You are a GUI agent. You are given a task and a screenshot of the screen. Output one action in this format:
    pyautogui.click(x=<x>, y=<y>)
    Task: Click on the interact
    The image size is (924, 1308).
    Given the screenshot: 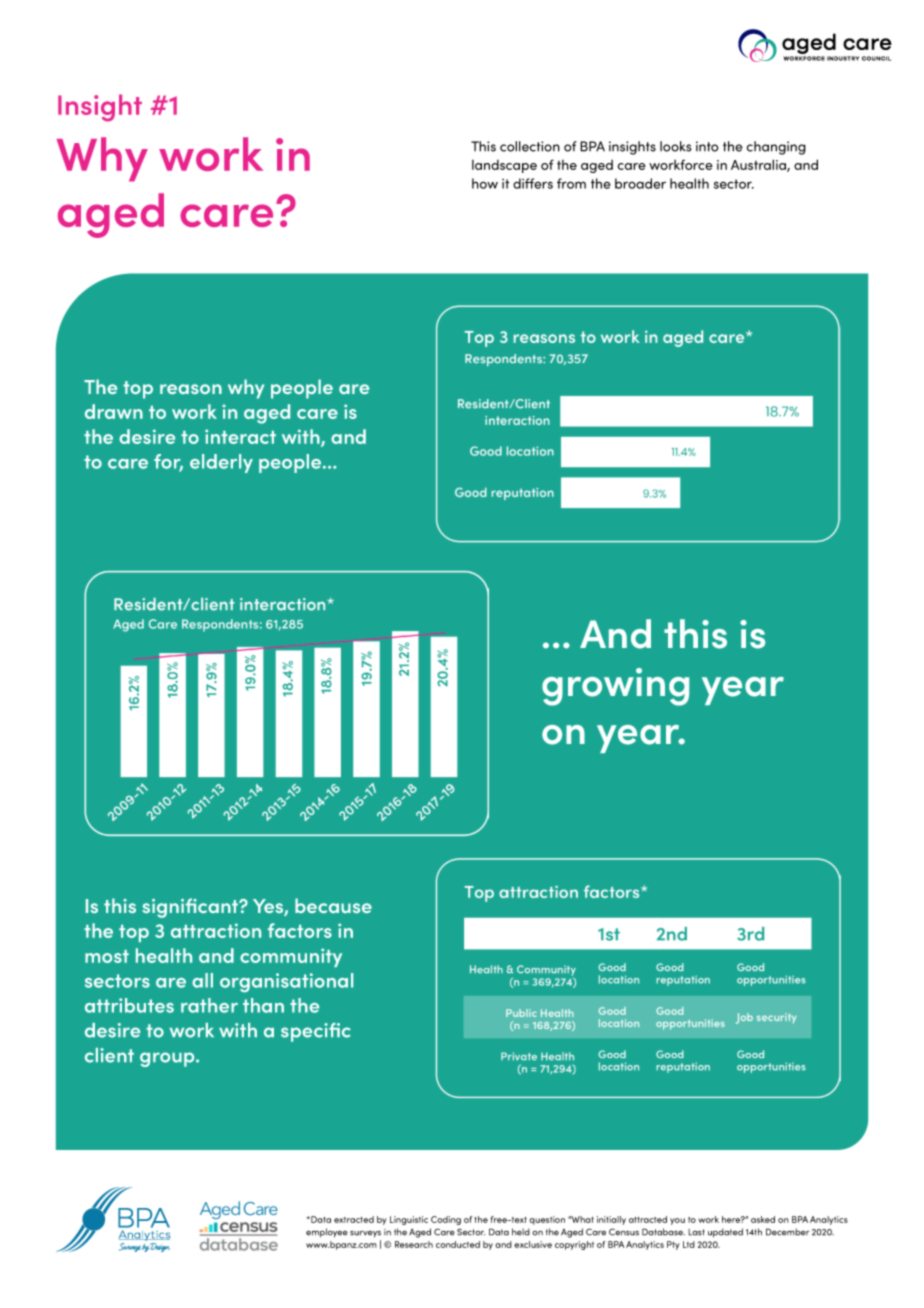 What is the action you would take?
    pyautogui.click(x=240, y=436)
